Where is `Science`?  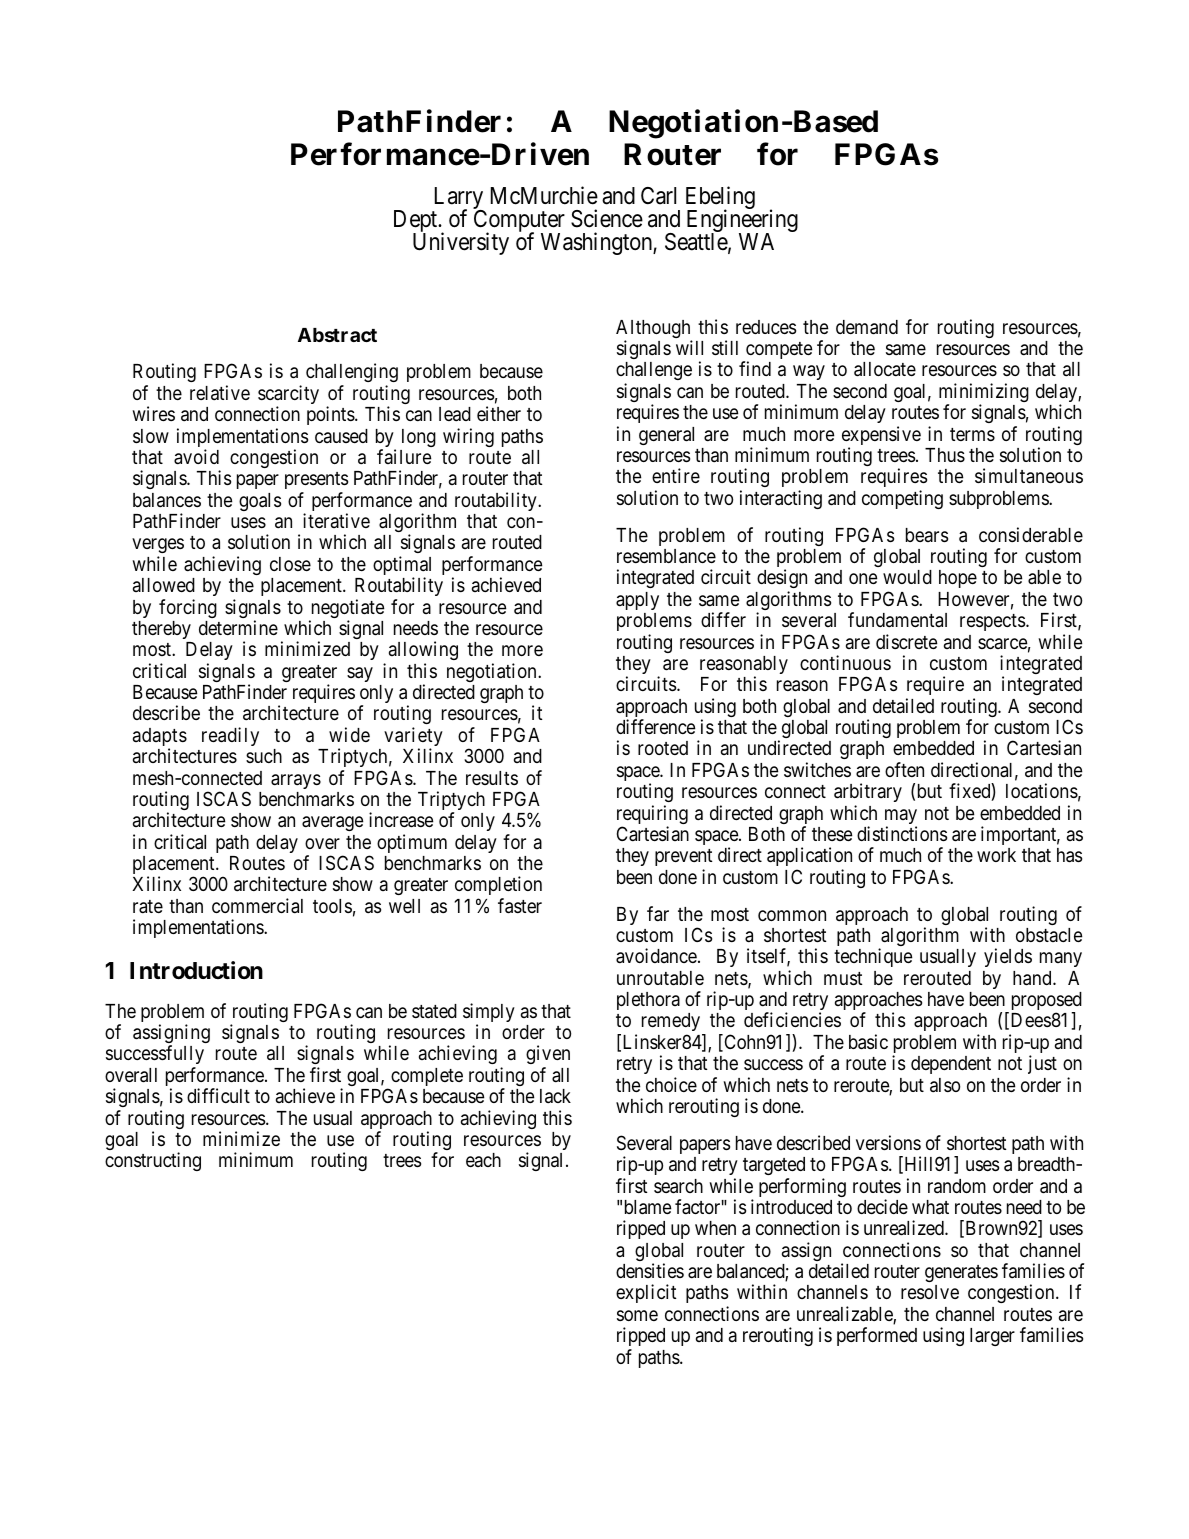 Science is located at coordinates (607, 218).
